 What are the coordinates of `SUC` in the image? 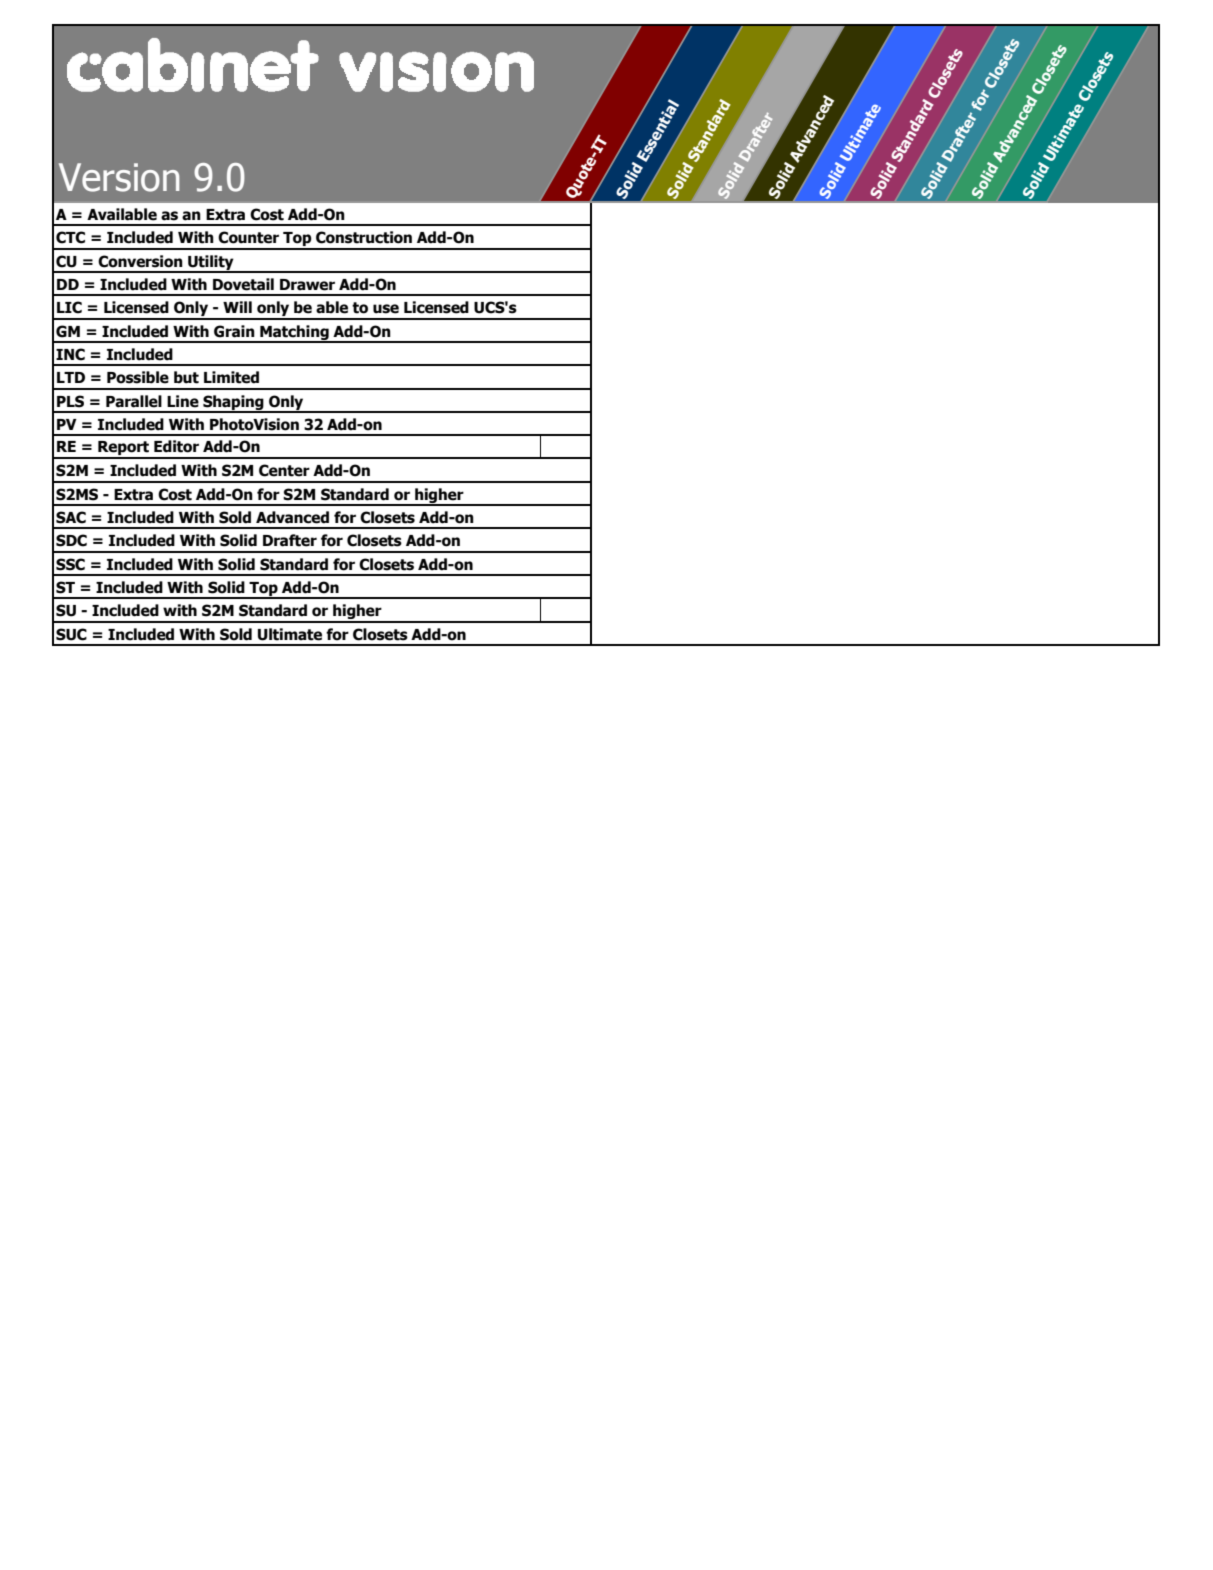 It's located at (71, 634).
